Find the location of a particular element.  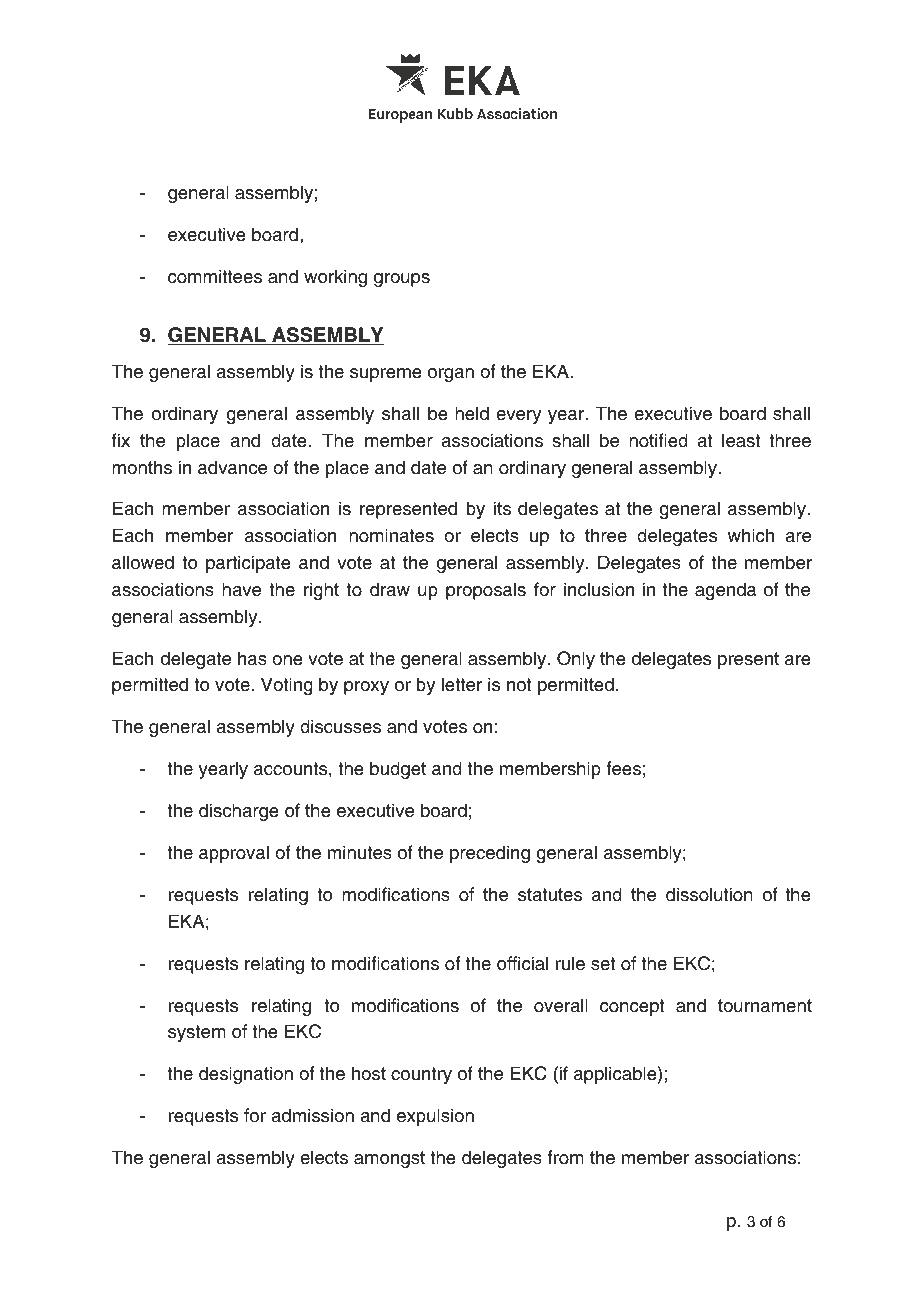

notified is located at coordinates (658, 440).
